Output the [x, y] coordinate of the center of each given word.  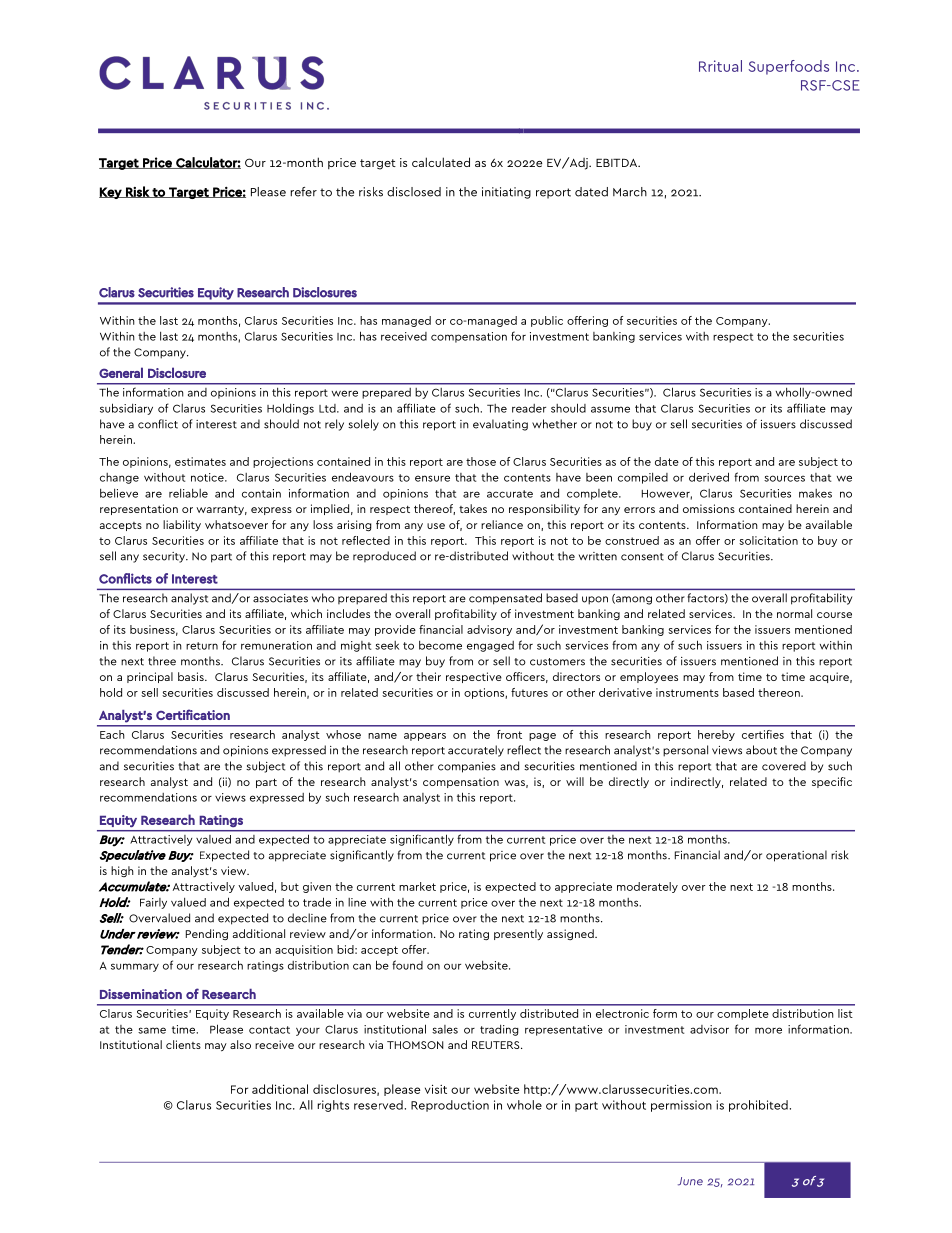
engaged [490, 646]
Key [111, 193]
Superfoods [789, 67]
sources [784, 478]
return [202, 646]
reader [529, 408]
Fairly [153, 903]
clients [183, 1044]
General [121, 372]
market [417, 886]
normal [794, 613]
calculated [441, 162]
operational [796, 856]
